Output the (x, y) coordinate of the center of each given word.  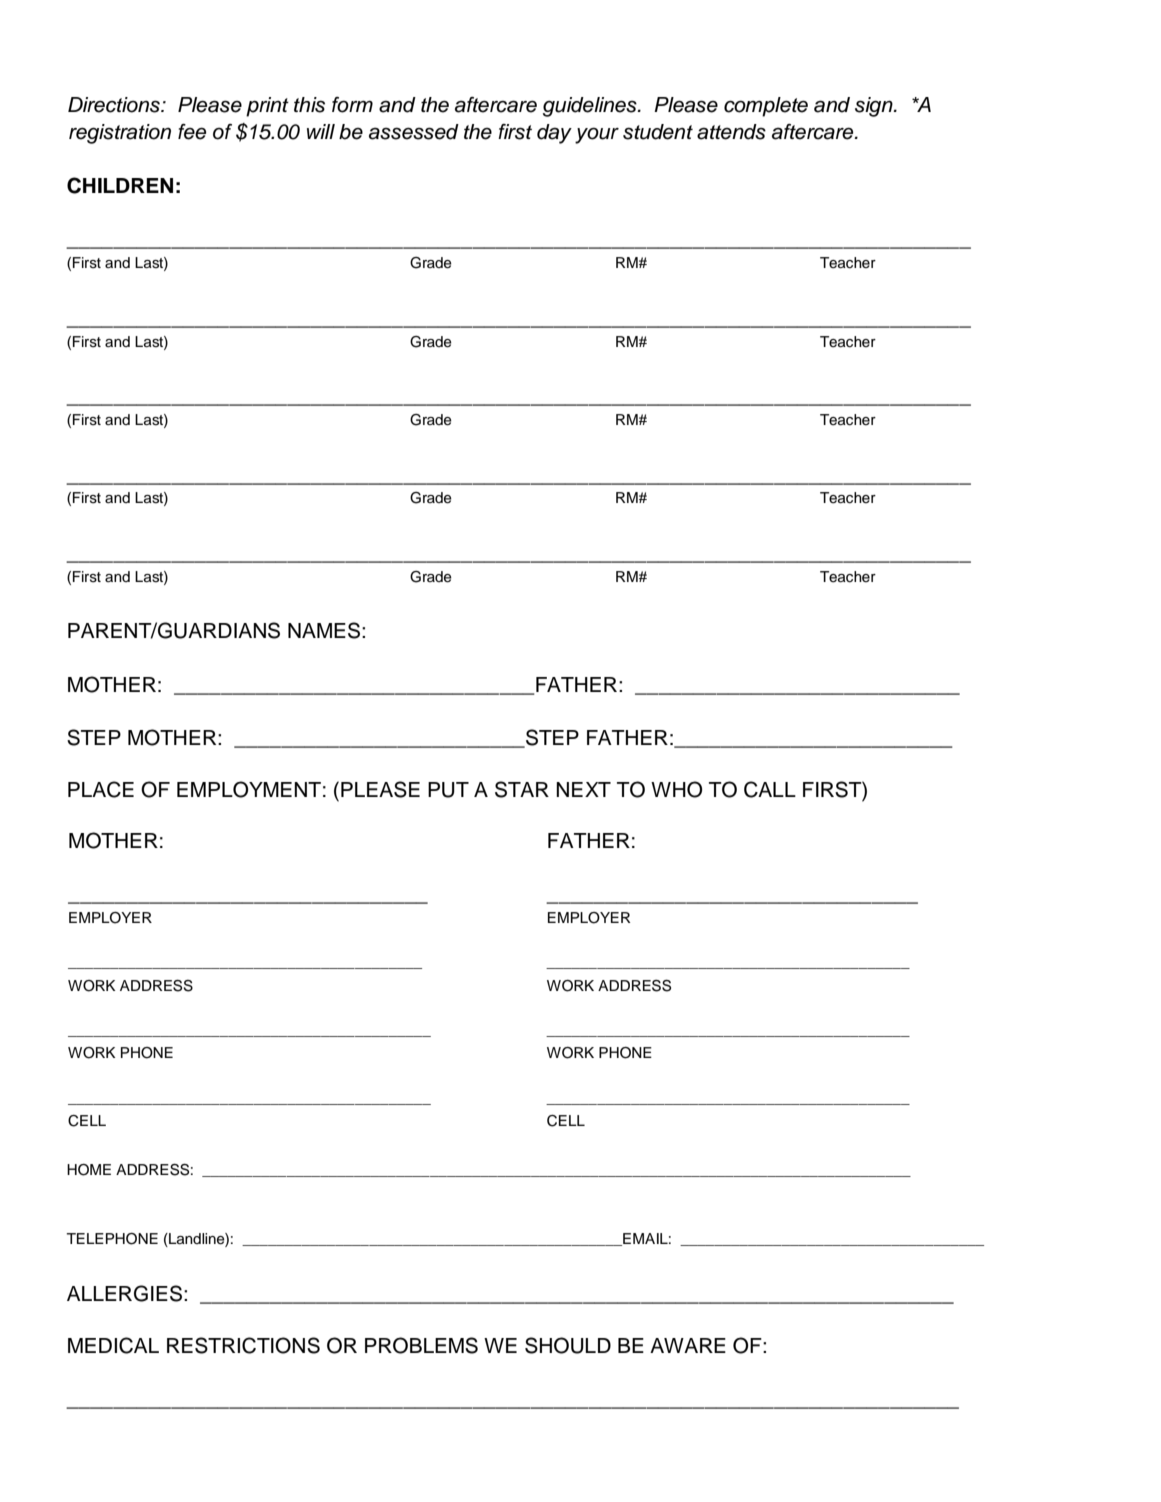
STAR (522, 789)
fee (192, 132)
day (554, 134)
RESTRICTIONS (243, 1345)
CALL (770, 789)
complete (766, 107)
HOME (89, 1170)
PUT (448, 790)
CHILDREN (120, 185)
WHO (676, 789)
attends (731, 132)
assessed (414, 132)
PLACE (101, 789)
